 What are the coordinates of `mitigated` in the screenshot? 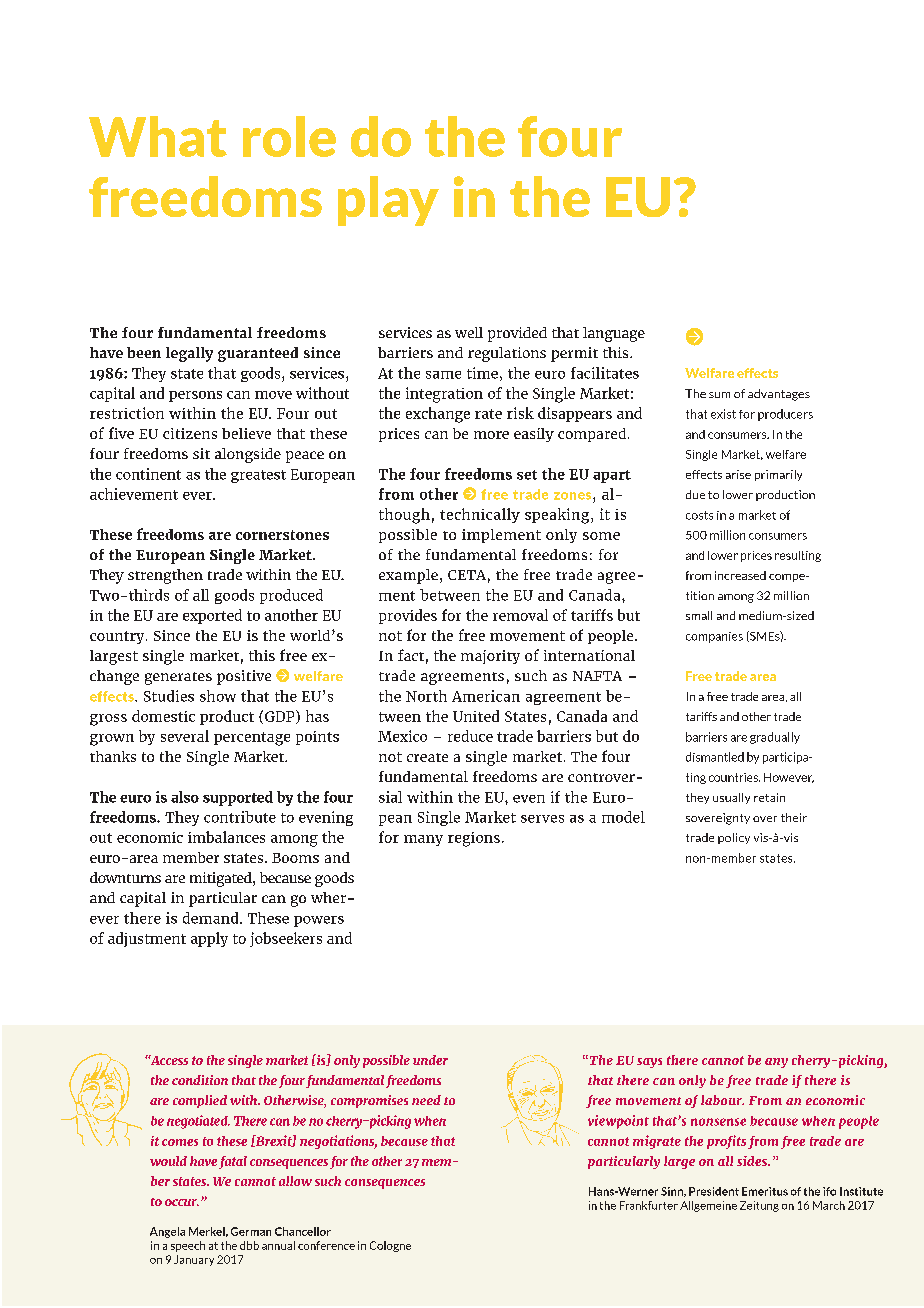 It's located at (222, 879).
